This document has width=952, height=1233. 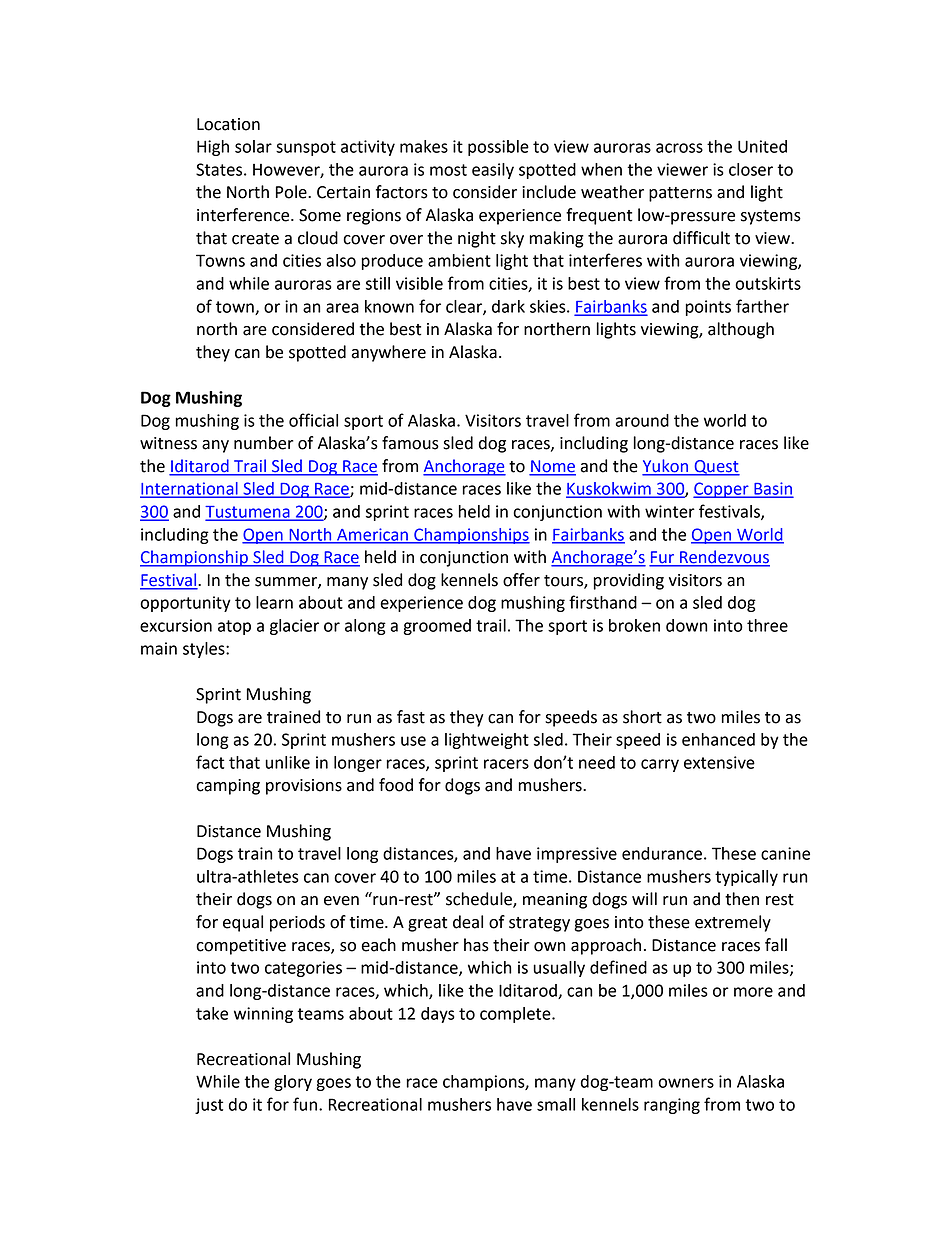 What do you see at coordinates (209, 1106) in the document?
I see `just` at bounding box center [209, 1106].
